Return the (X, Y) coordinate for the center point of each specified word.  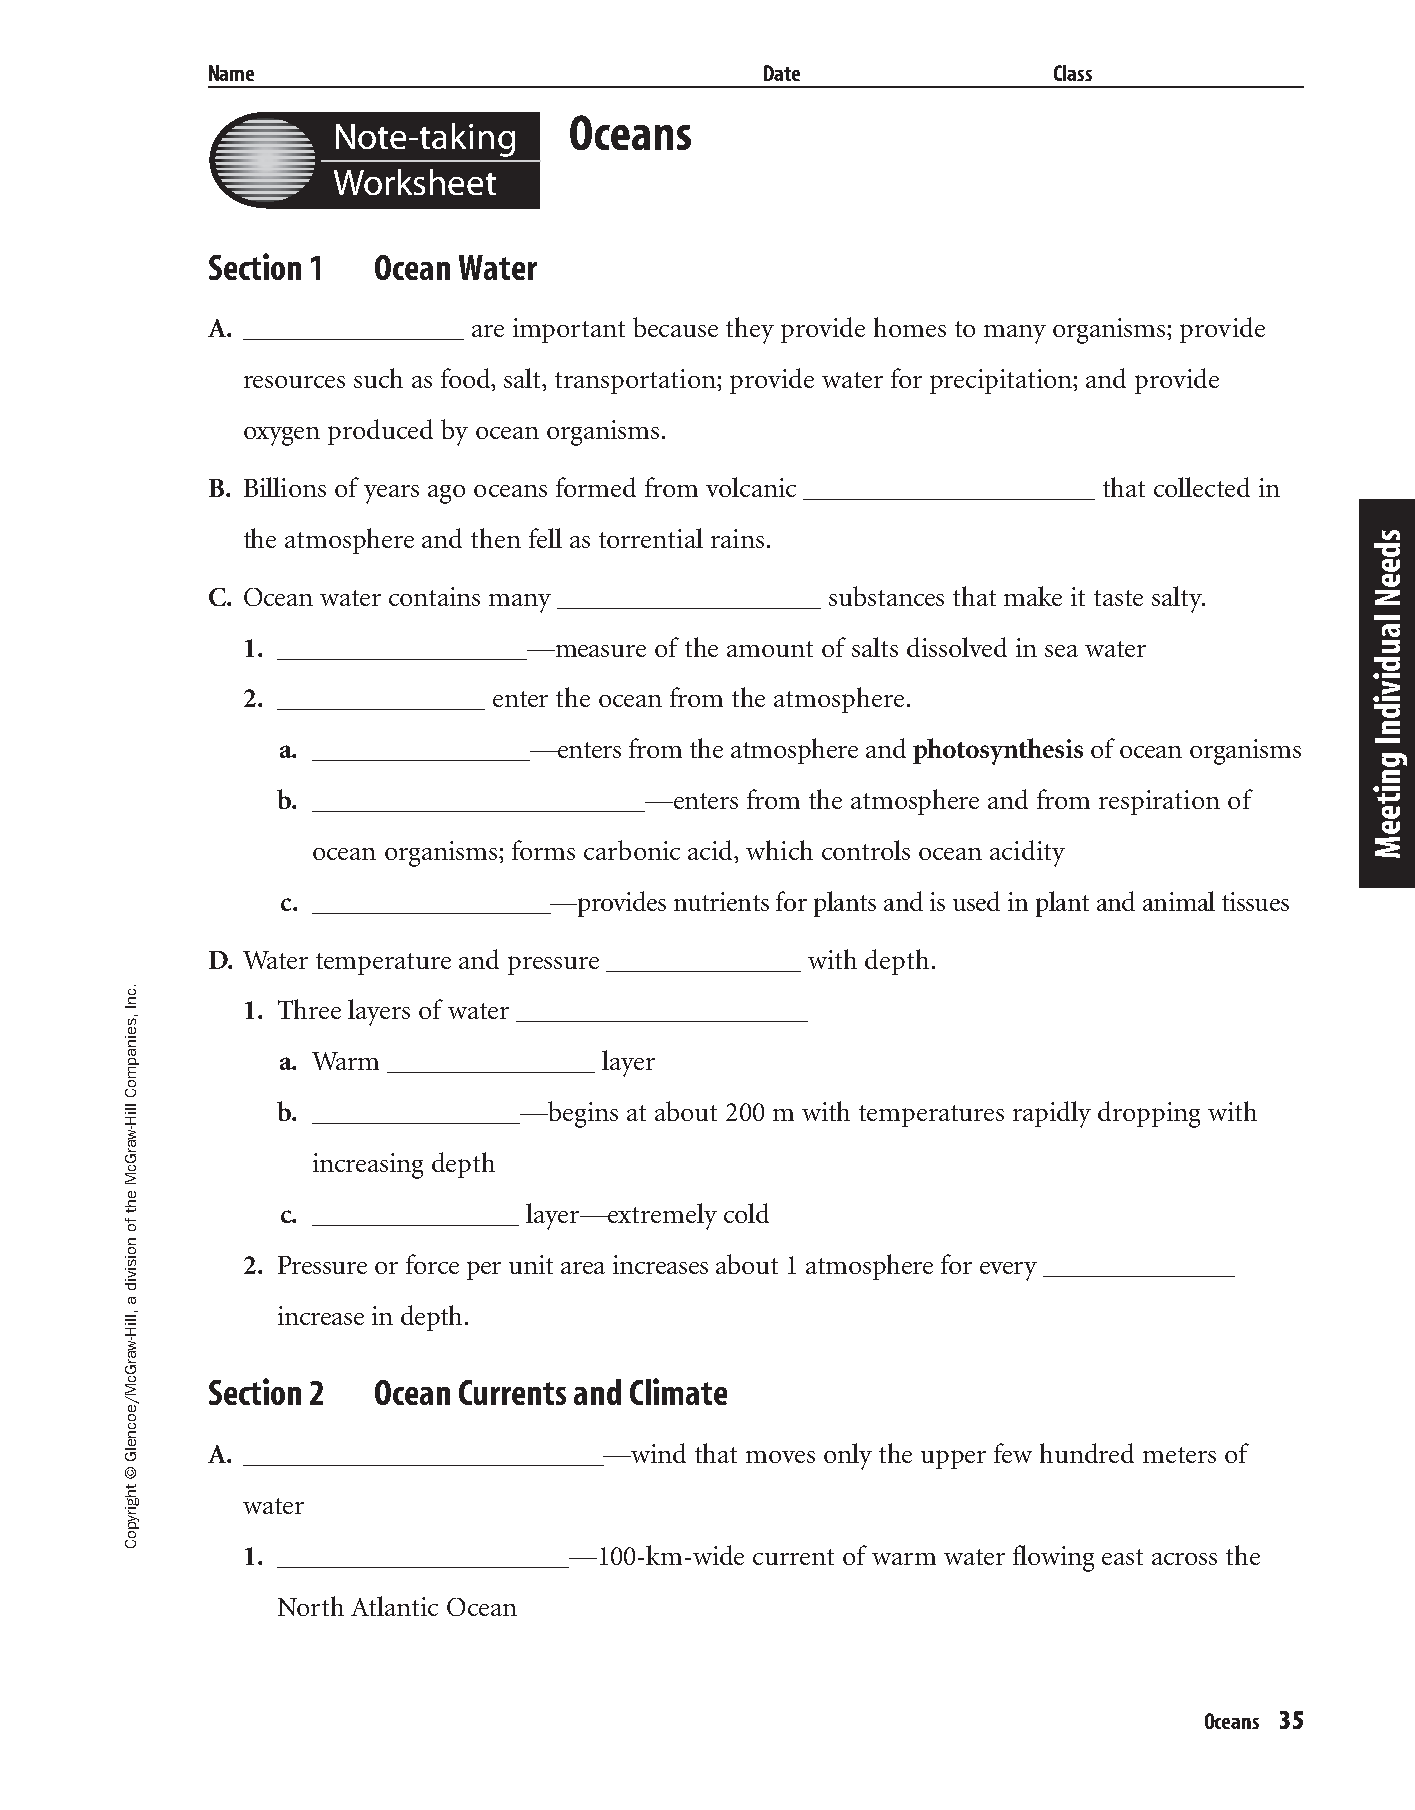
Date (782, 73)
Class (1073, 73)
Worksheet (415, 182)
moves (780, 1457)
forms (543, 850)
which (779, 850)
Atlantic (394, 1606)
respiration (1159, 802)
